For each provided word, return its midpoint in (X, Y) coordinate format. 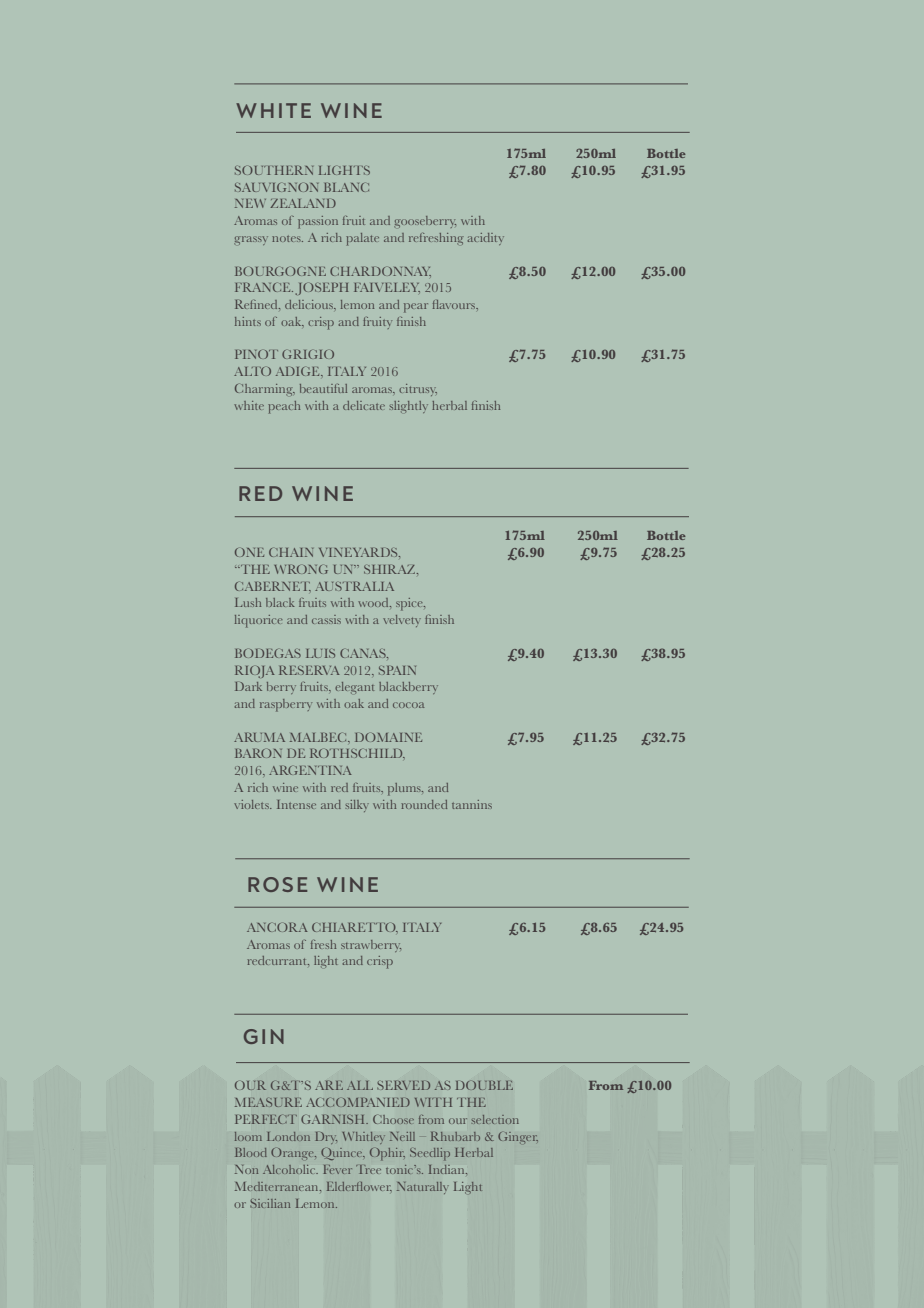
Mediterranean (278, 1186)
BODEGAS (268, 653)
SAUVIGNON (276, 187)
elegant (354, 688)
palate (362, 239)
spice (410, 604)
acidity (486, 239)
